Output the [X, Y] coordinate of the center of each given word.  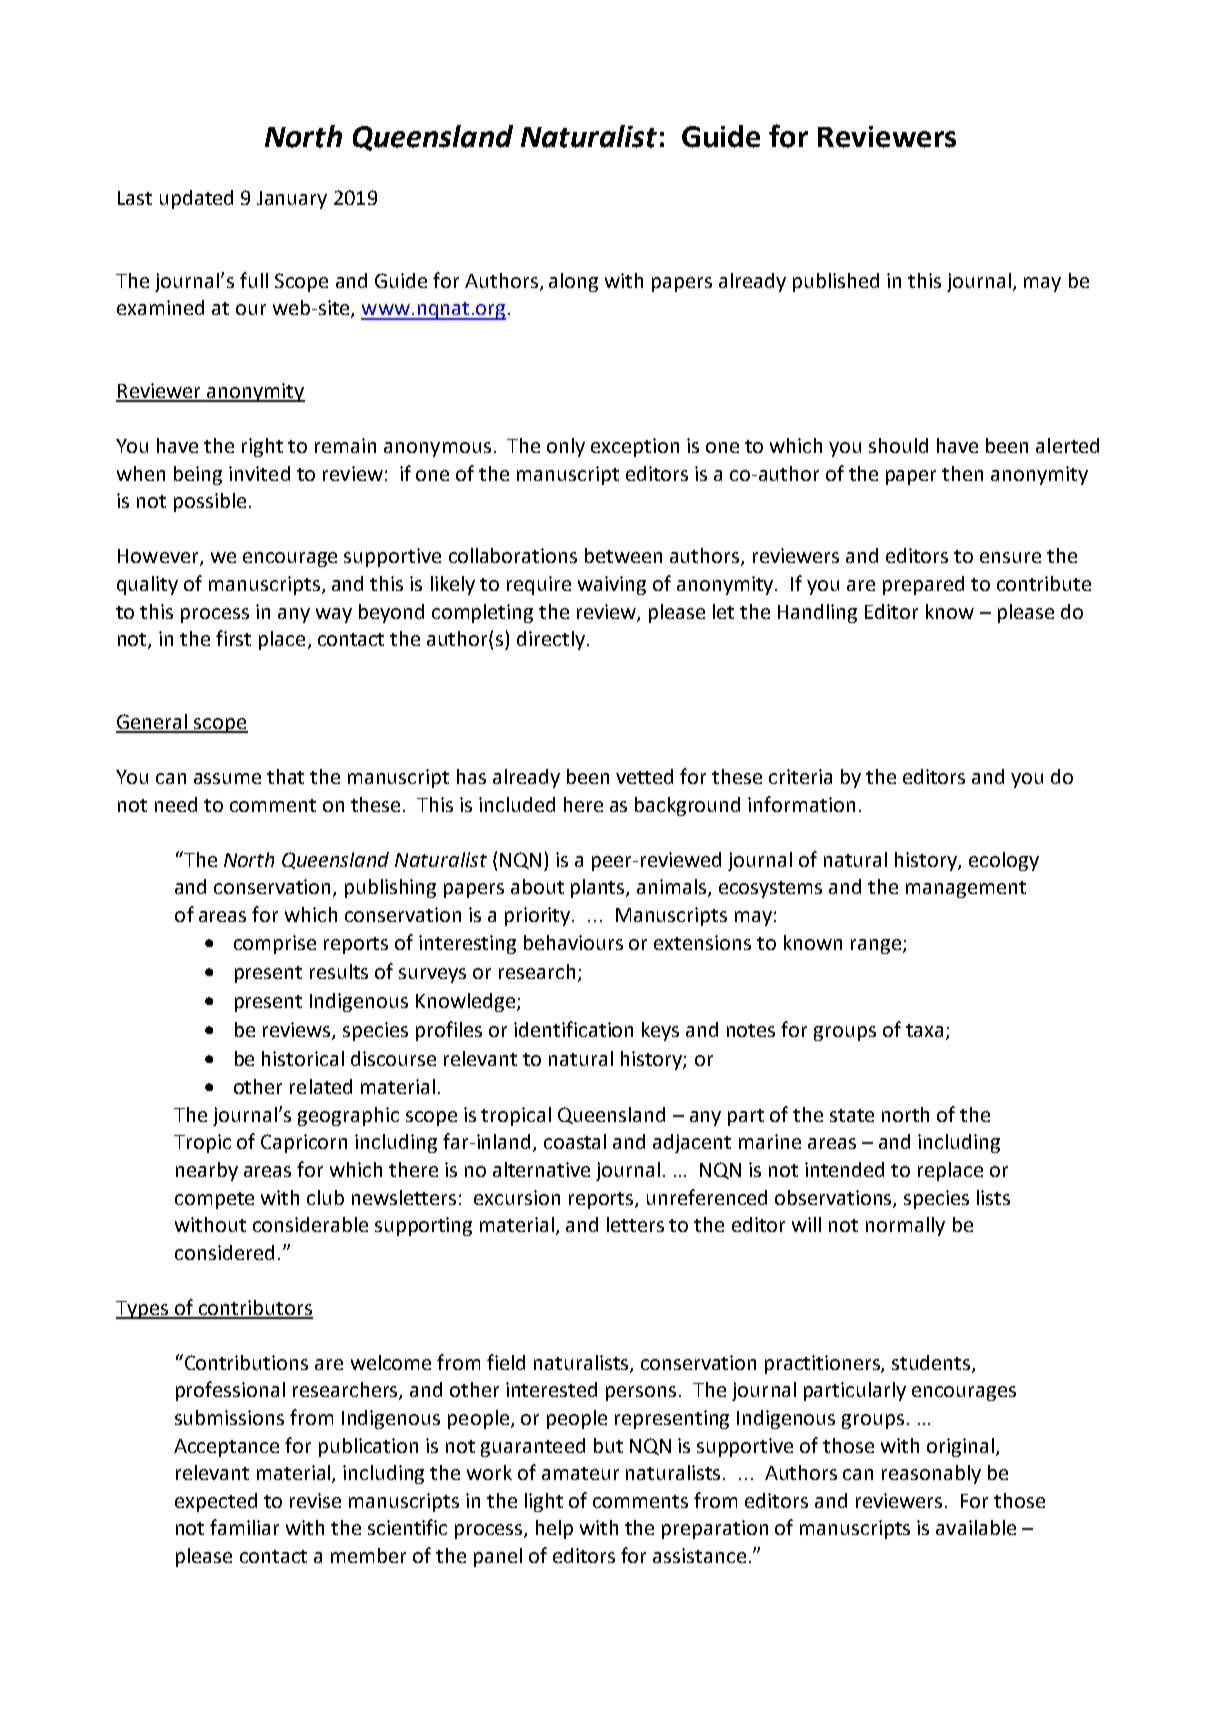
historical [303, 1058]
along [573, 282]
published [836, 282]
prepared [923, 585]
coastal [575, 1141]
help [554, 1529]
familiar [244, 1527]
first [233, 638]
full [254, 280]
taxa [924, 1030]
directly [551, 640]
